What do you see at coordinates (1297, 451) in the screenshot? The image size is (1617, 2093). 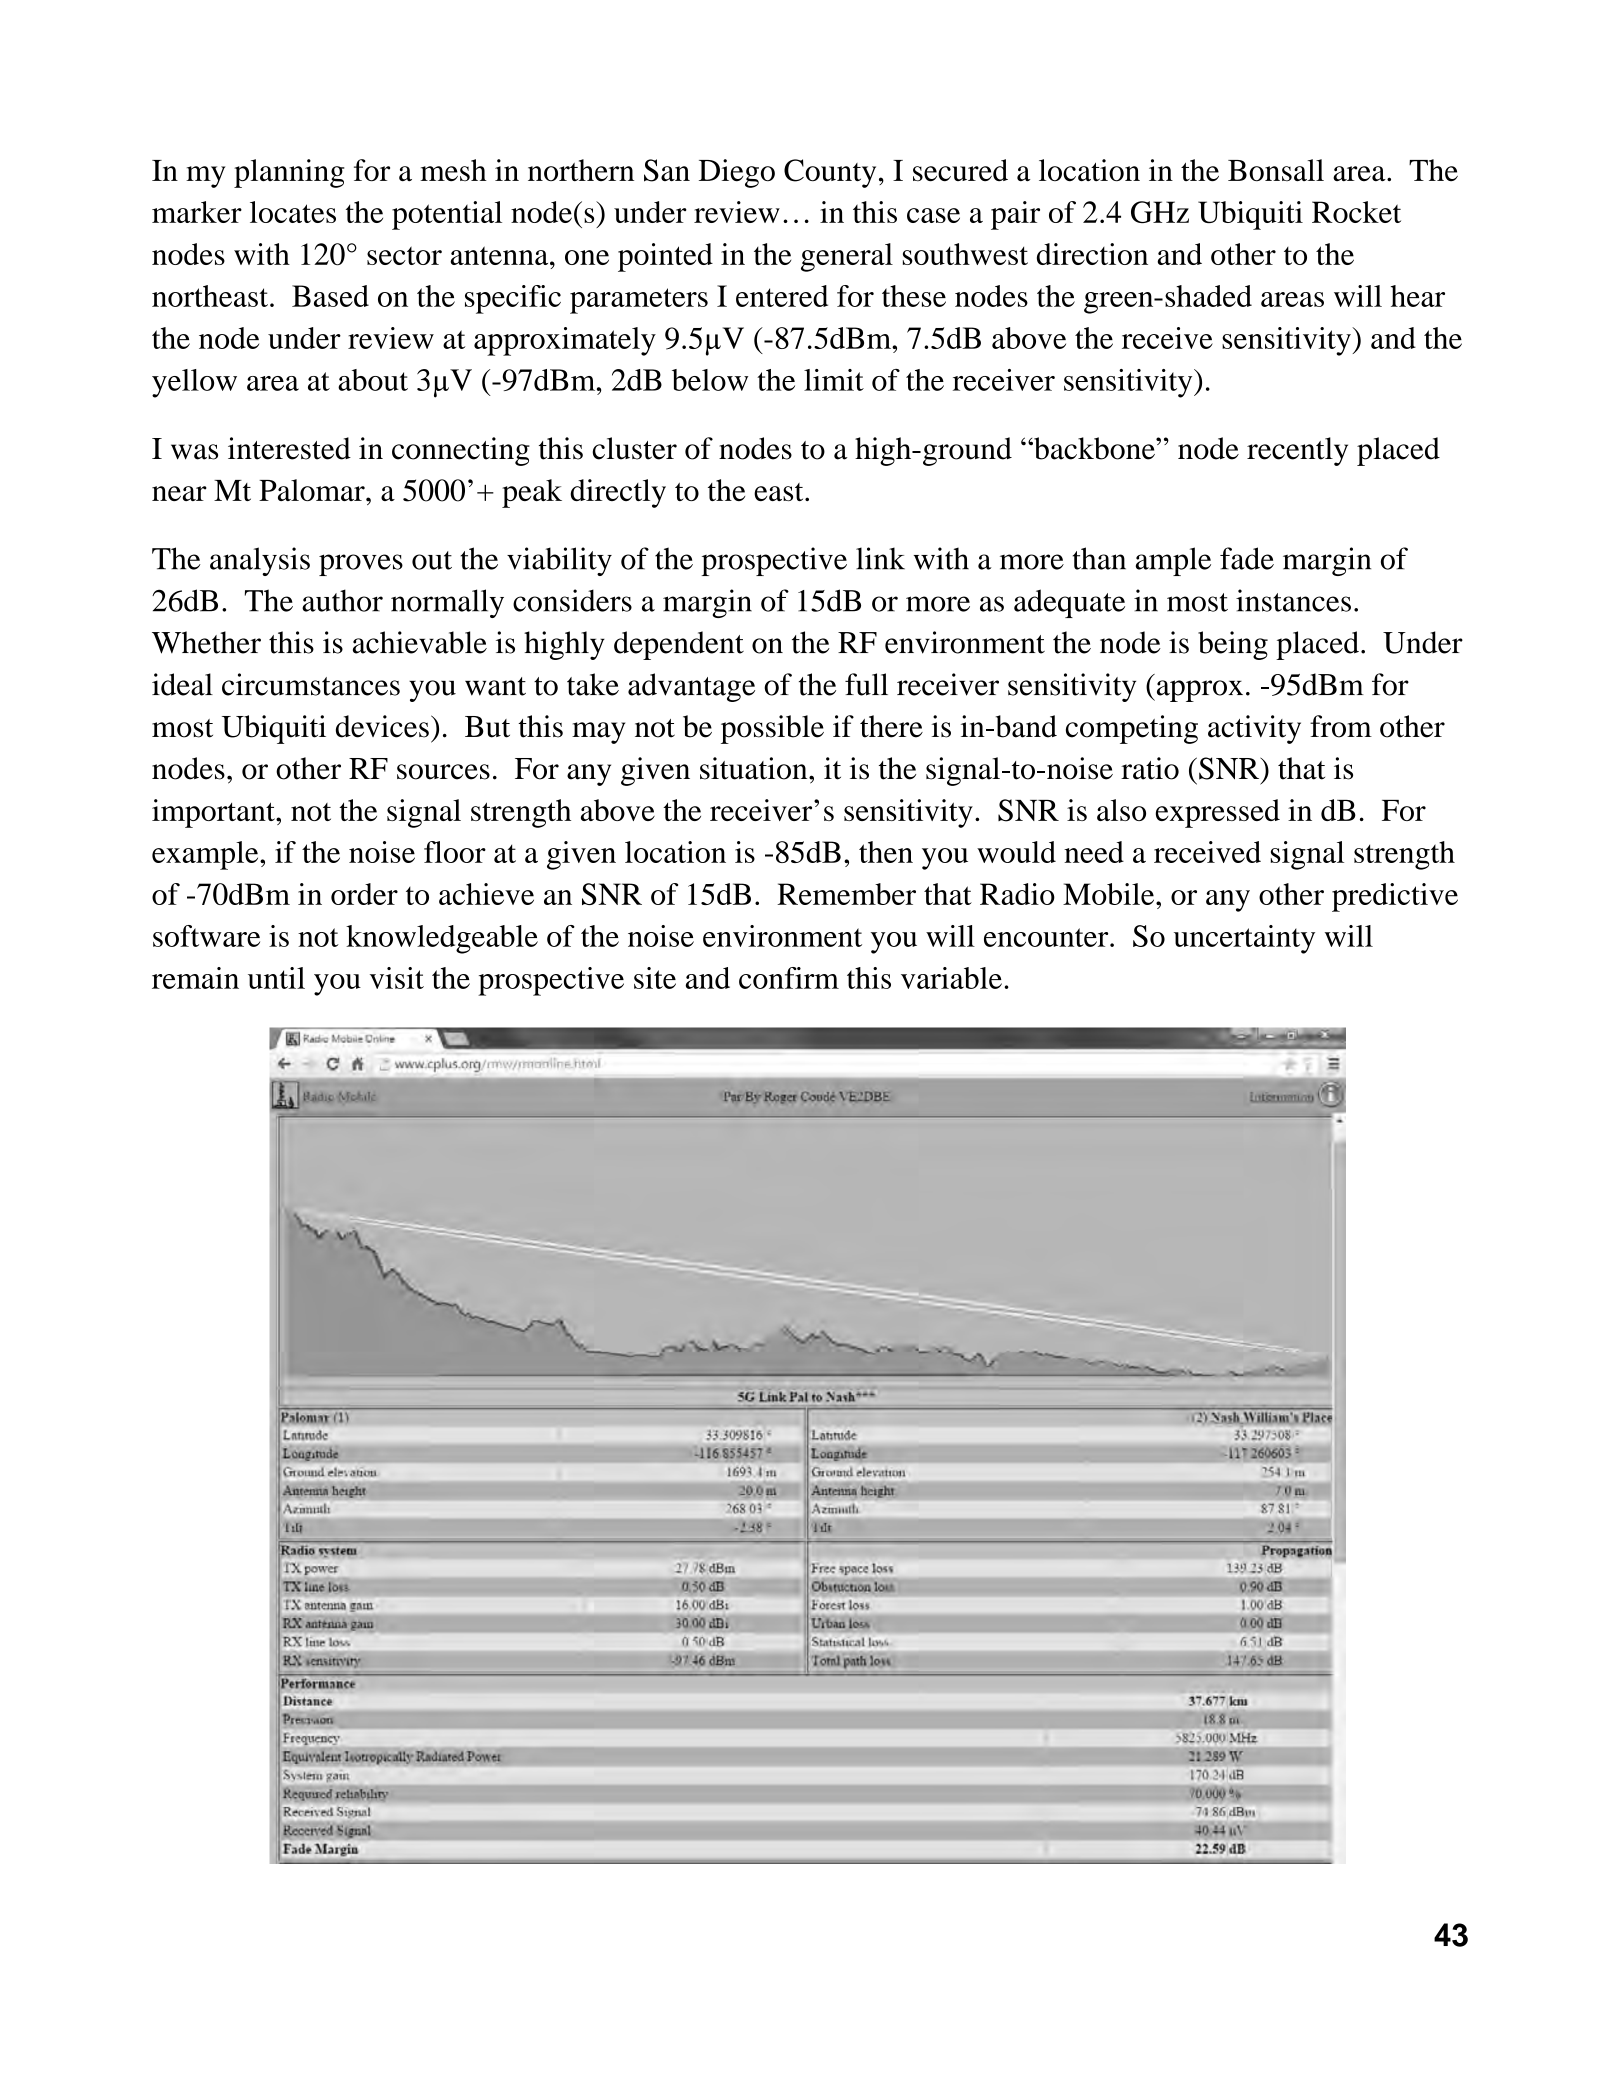 I see `recently` at bounding box center [1297, 451].
